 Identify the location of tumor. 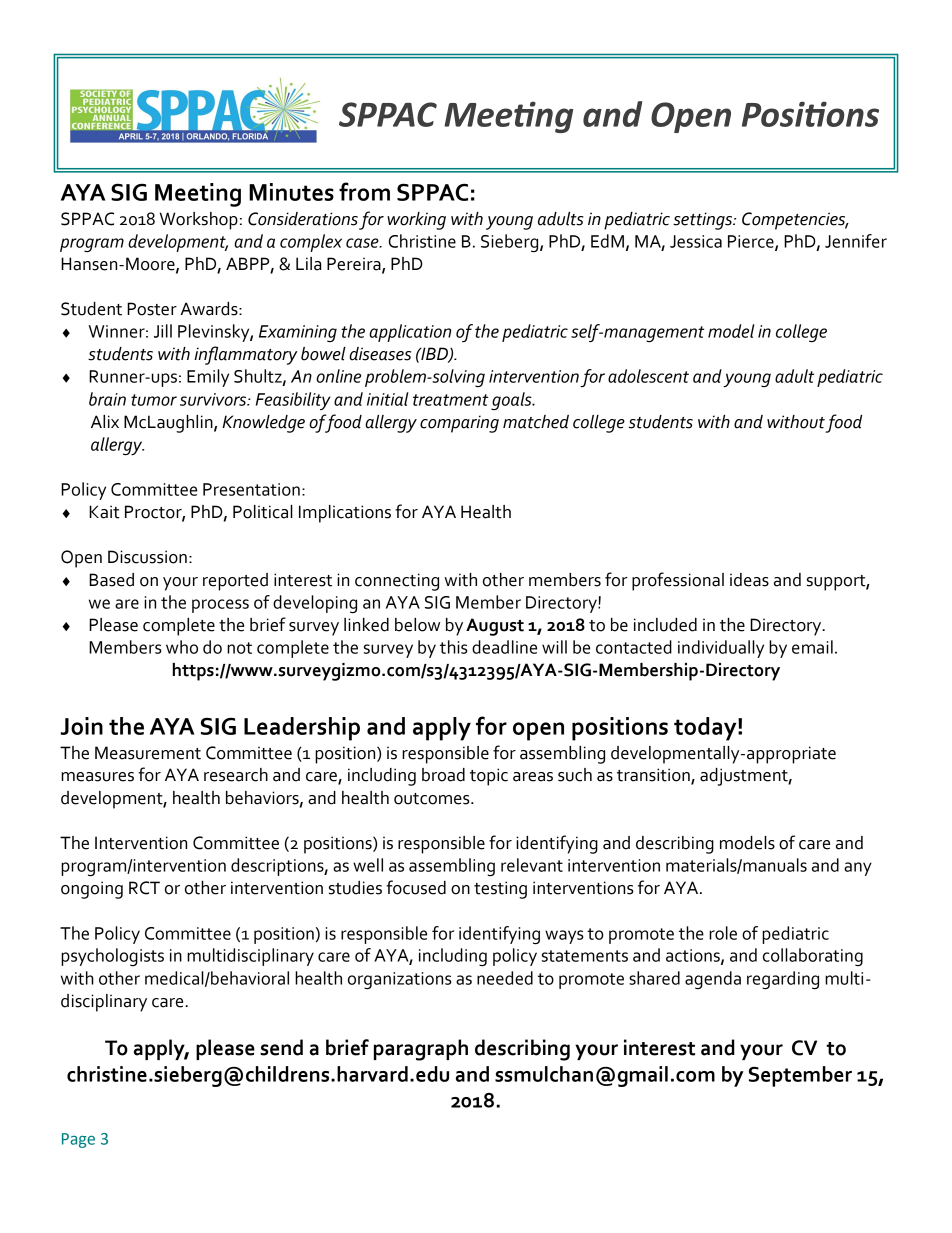
(154, 400).
